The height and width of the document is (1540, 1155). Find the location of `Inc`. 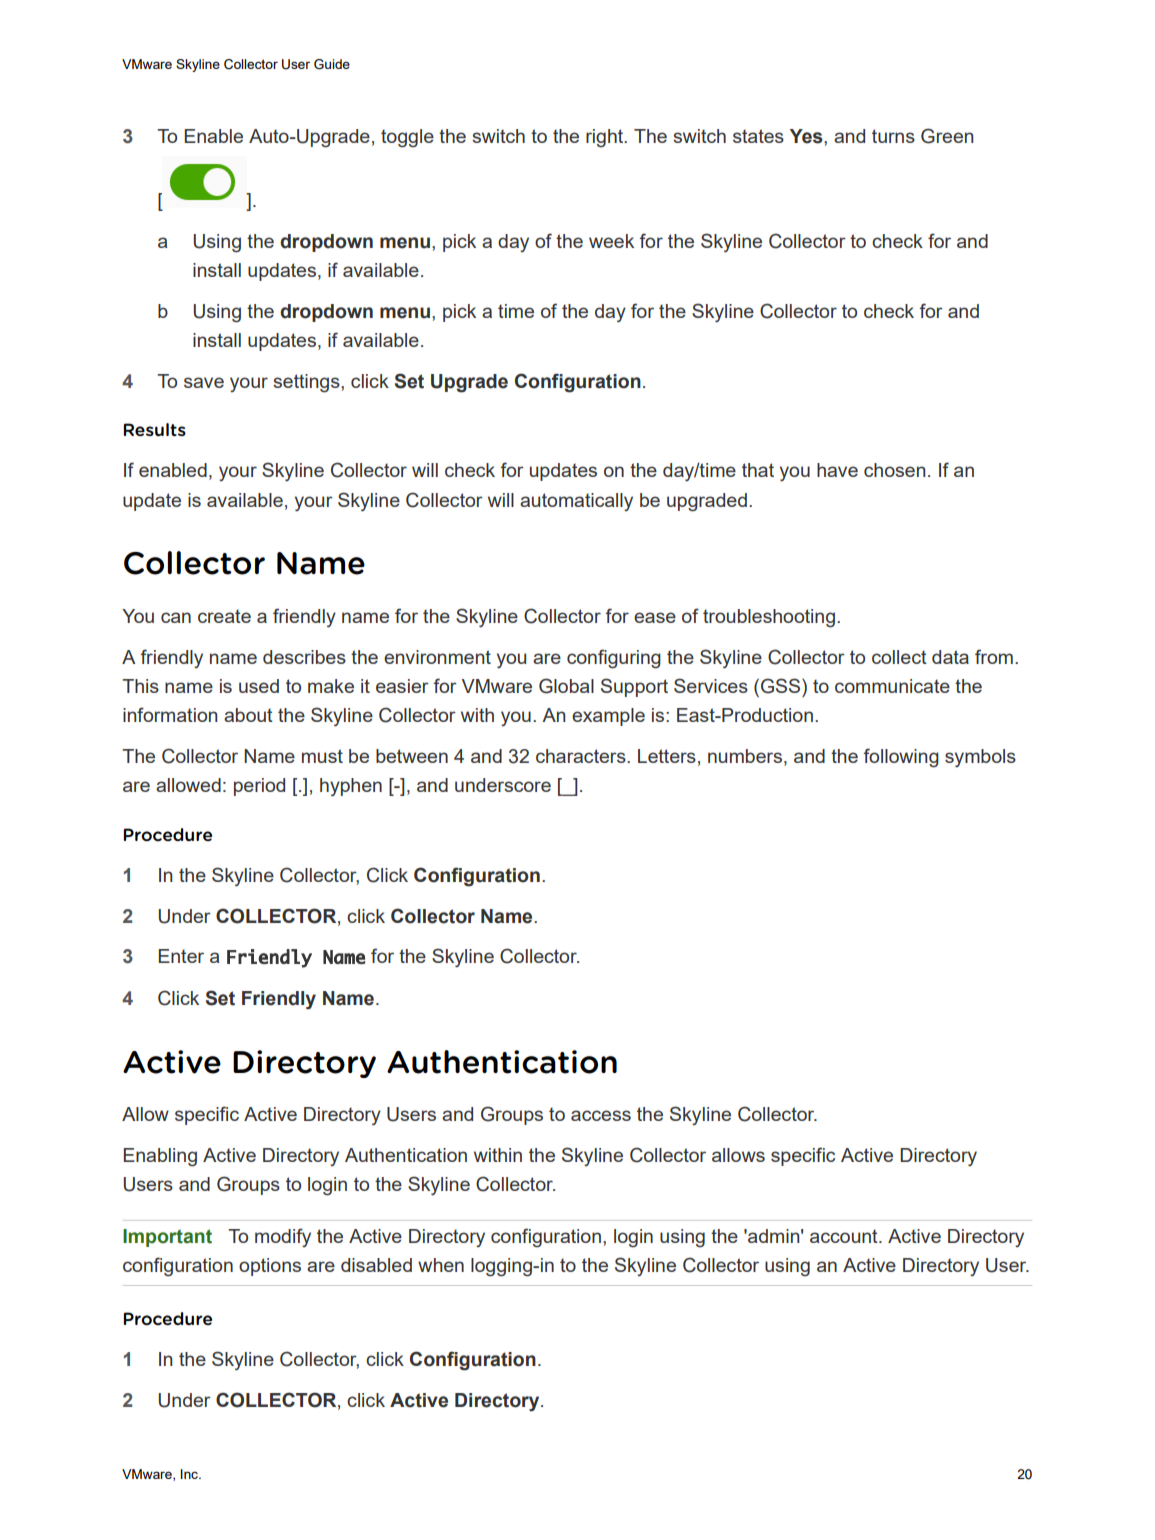

Inc is located at coordinates (190, 1474).
